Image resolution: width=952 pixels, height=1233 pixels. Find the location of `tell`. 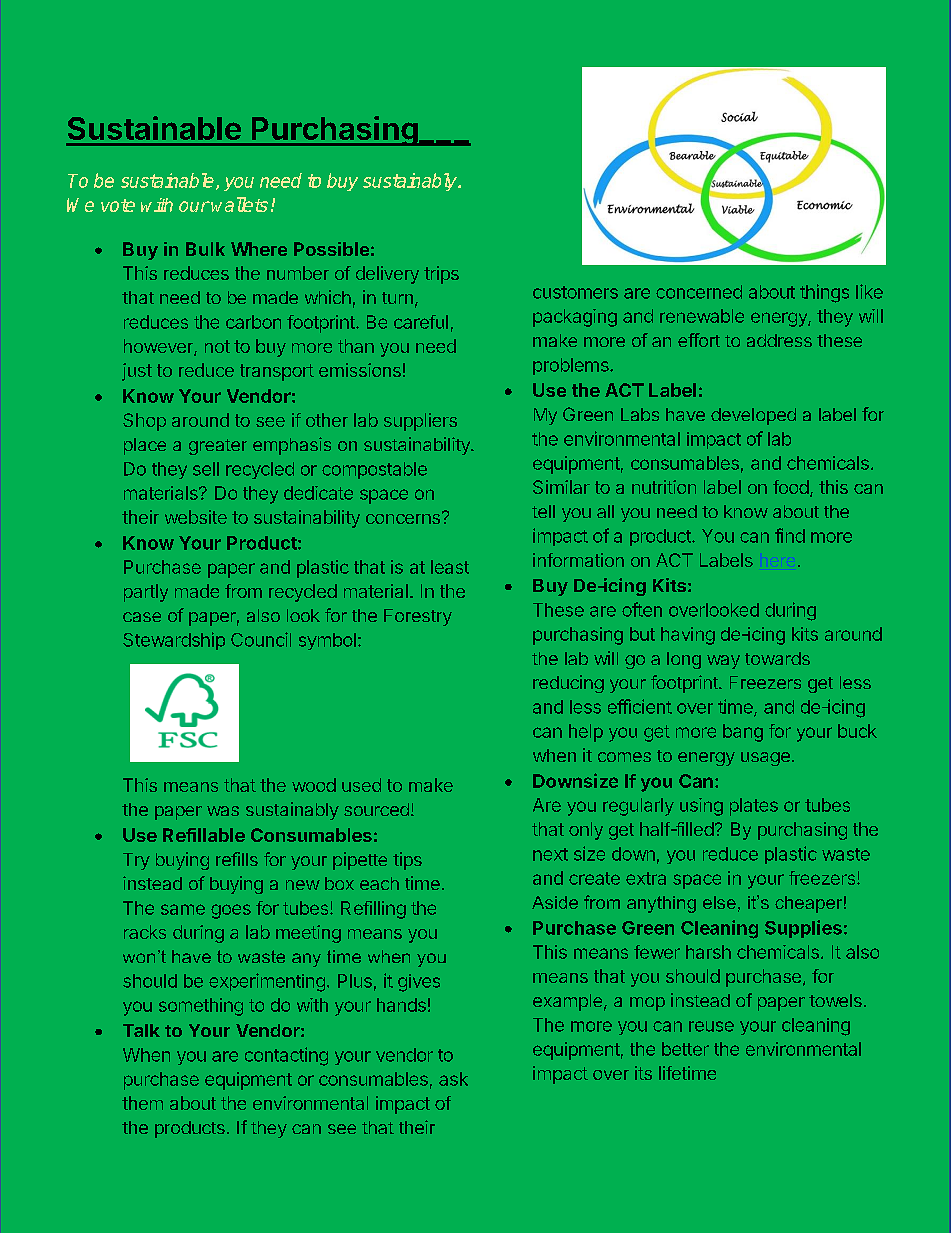

tell is located at coordinates (543, 511).
